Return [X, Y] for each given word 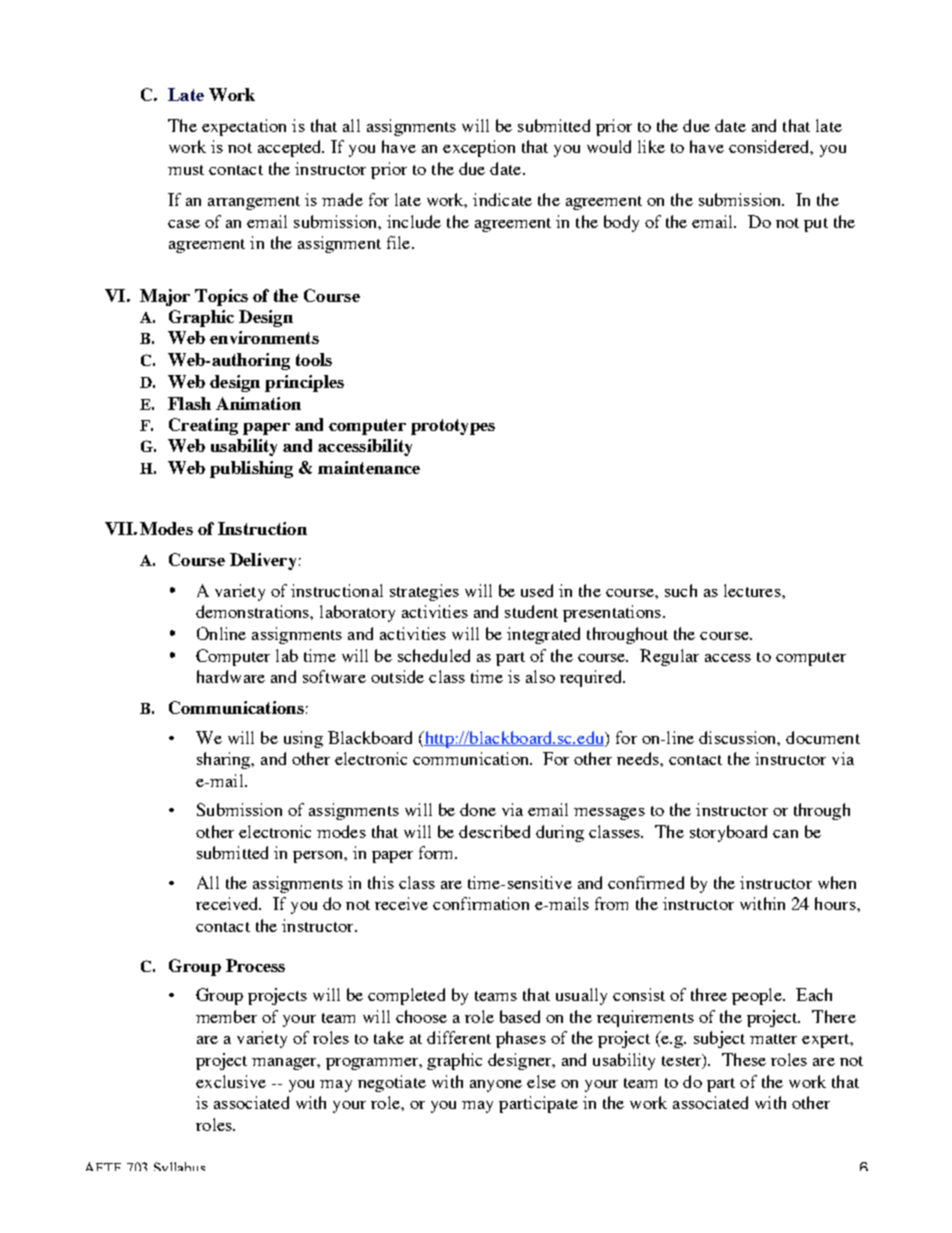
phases [521, 1039]
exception [479, 148]
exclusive [231, 1081]
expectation [244, 127]
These [744, 1059]
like [651, 146]
